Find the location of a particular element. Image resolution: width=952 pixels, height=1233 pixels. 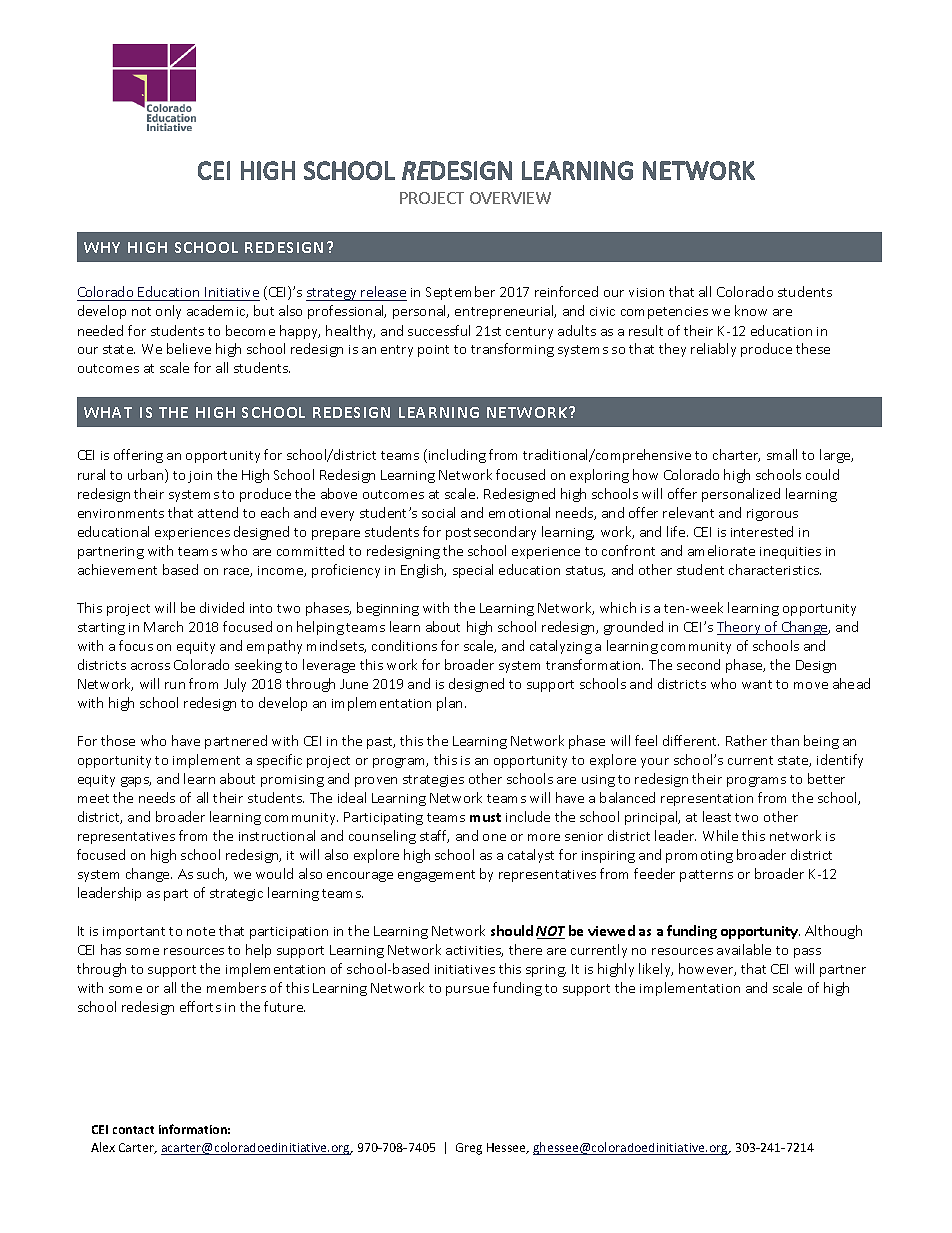

must is located at coordinates (485, 817).
